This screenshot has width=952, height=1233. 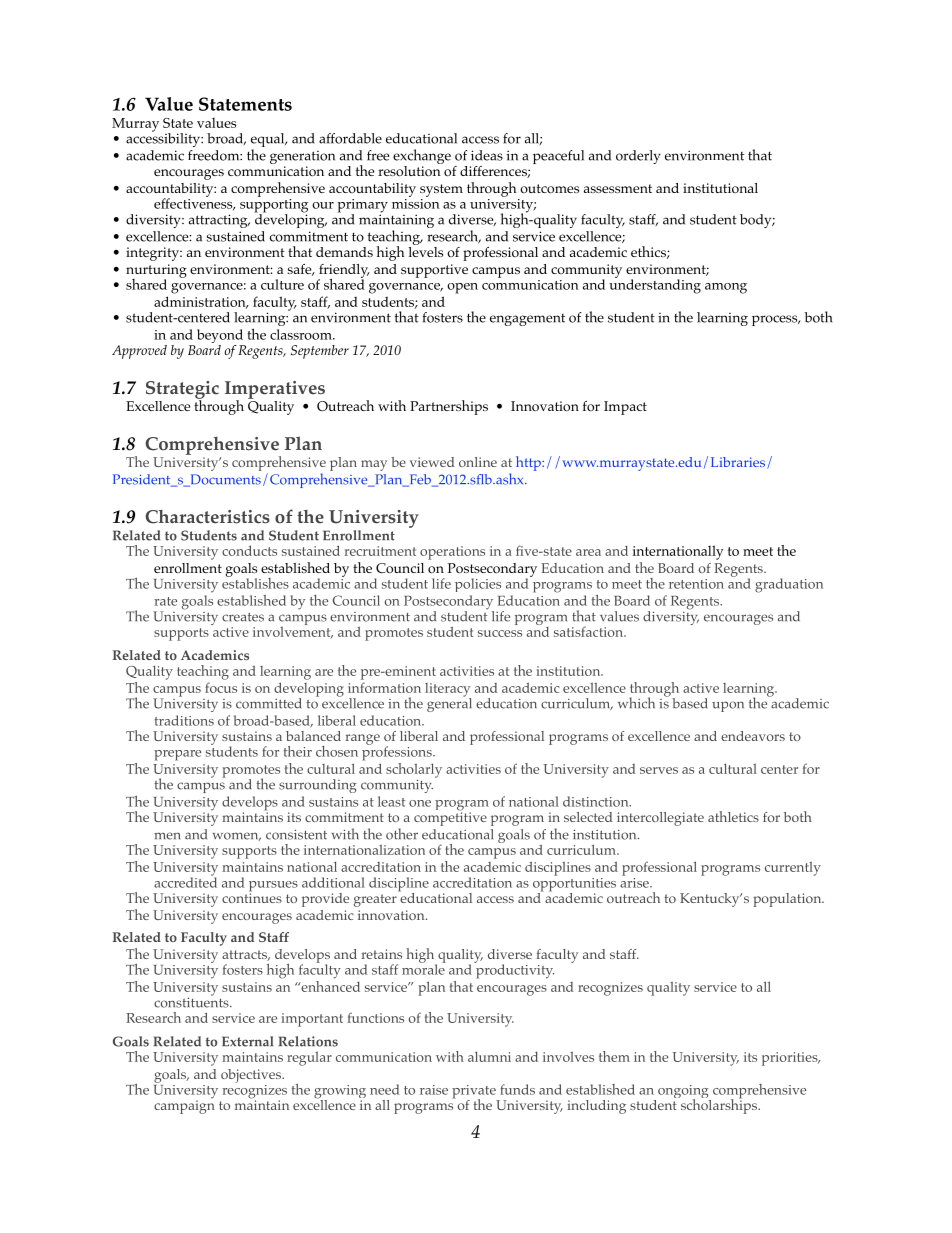 What do you see at coordinates (475, 1093) in the screenshot?
I see `private` at bounding box center [475, 1093].
